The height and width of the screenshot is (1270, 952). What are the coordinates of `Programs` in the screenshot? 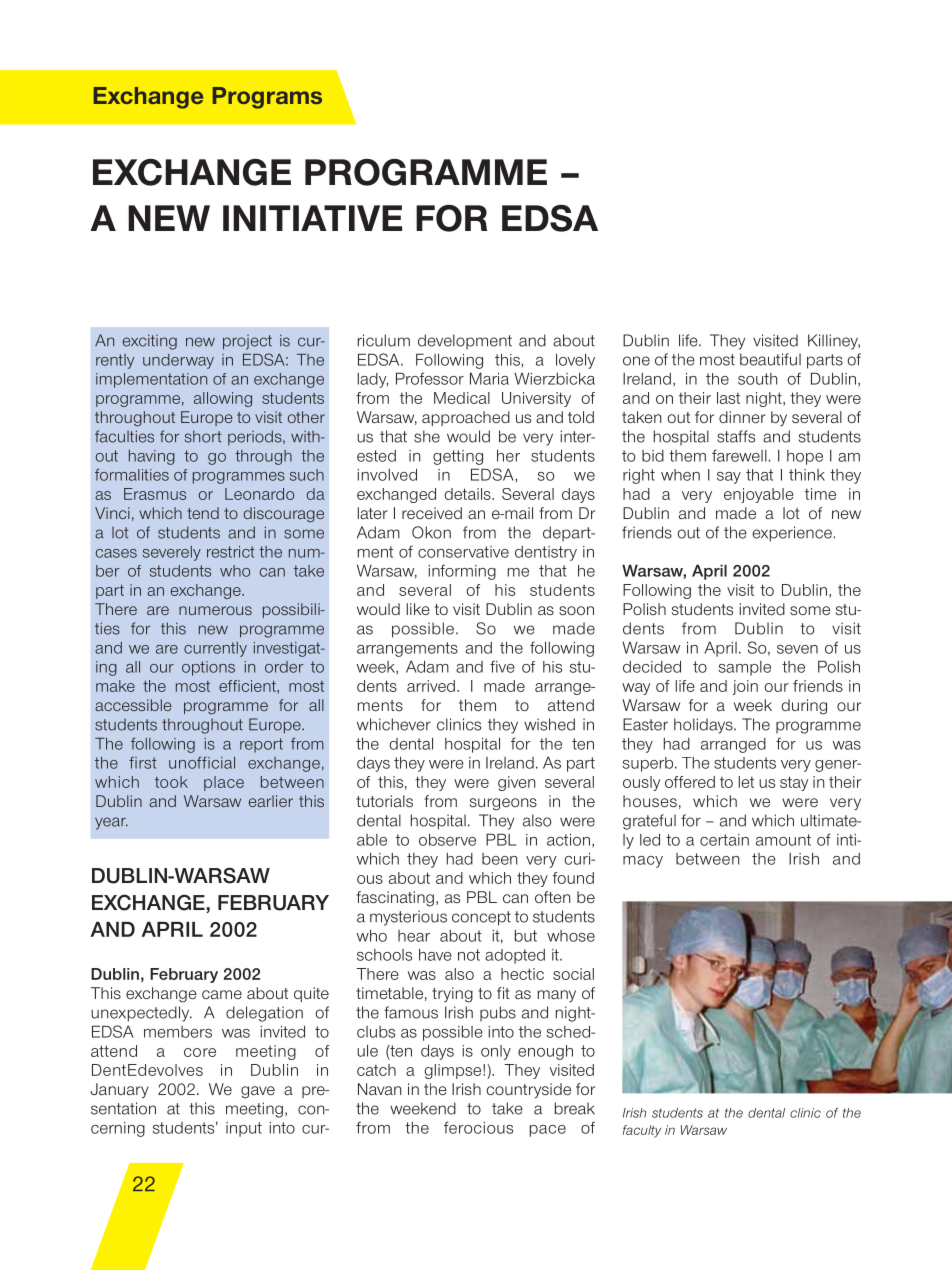 It's located at (267, 98).
